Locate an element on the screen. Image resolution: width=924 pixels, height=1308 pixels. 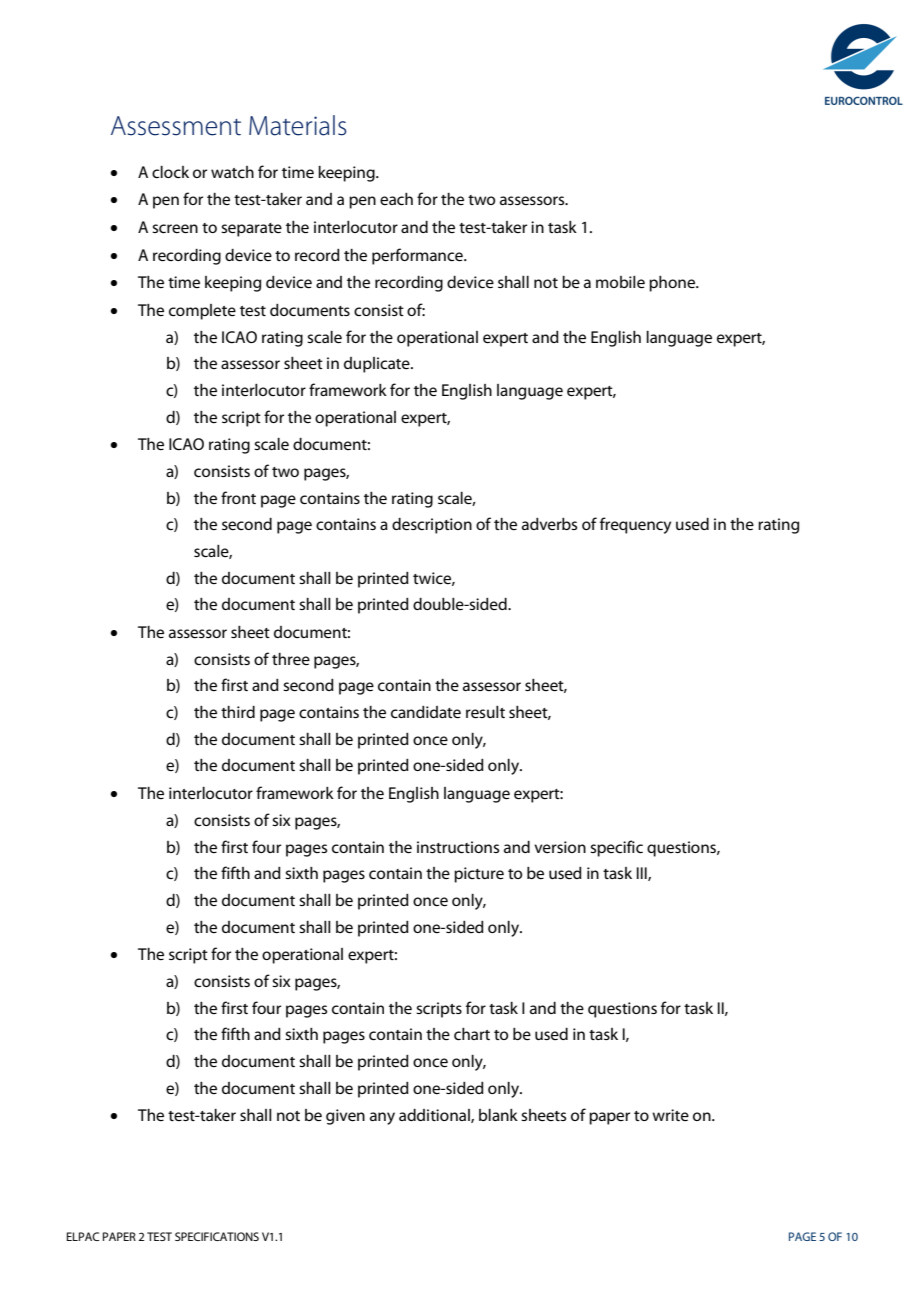
each is located at coordinates (396, 199).
